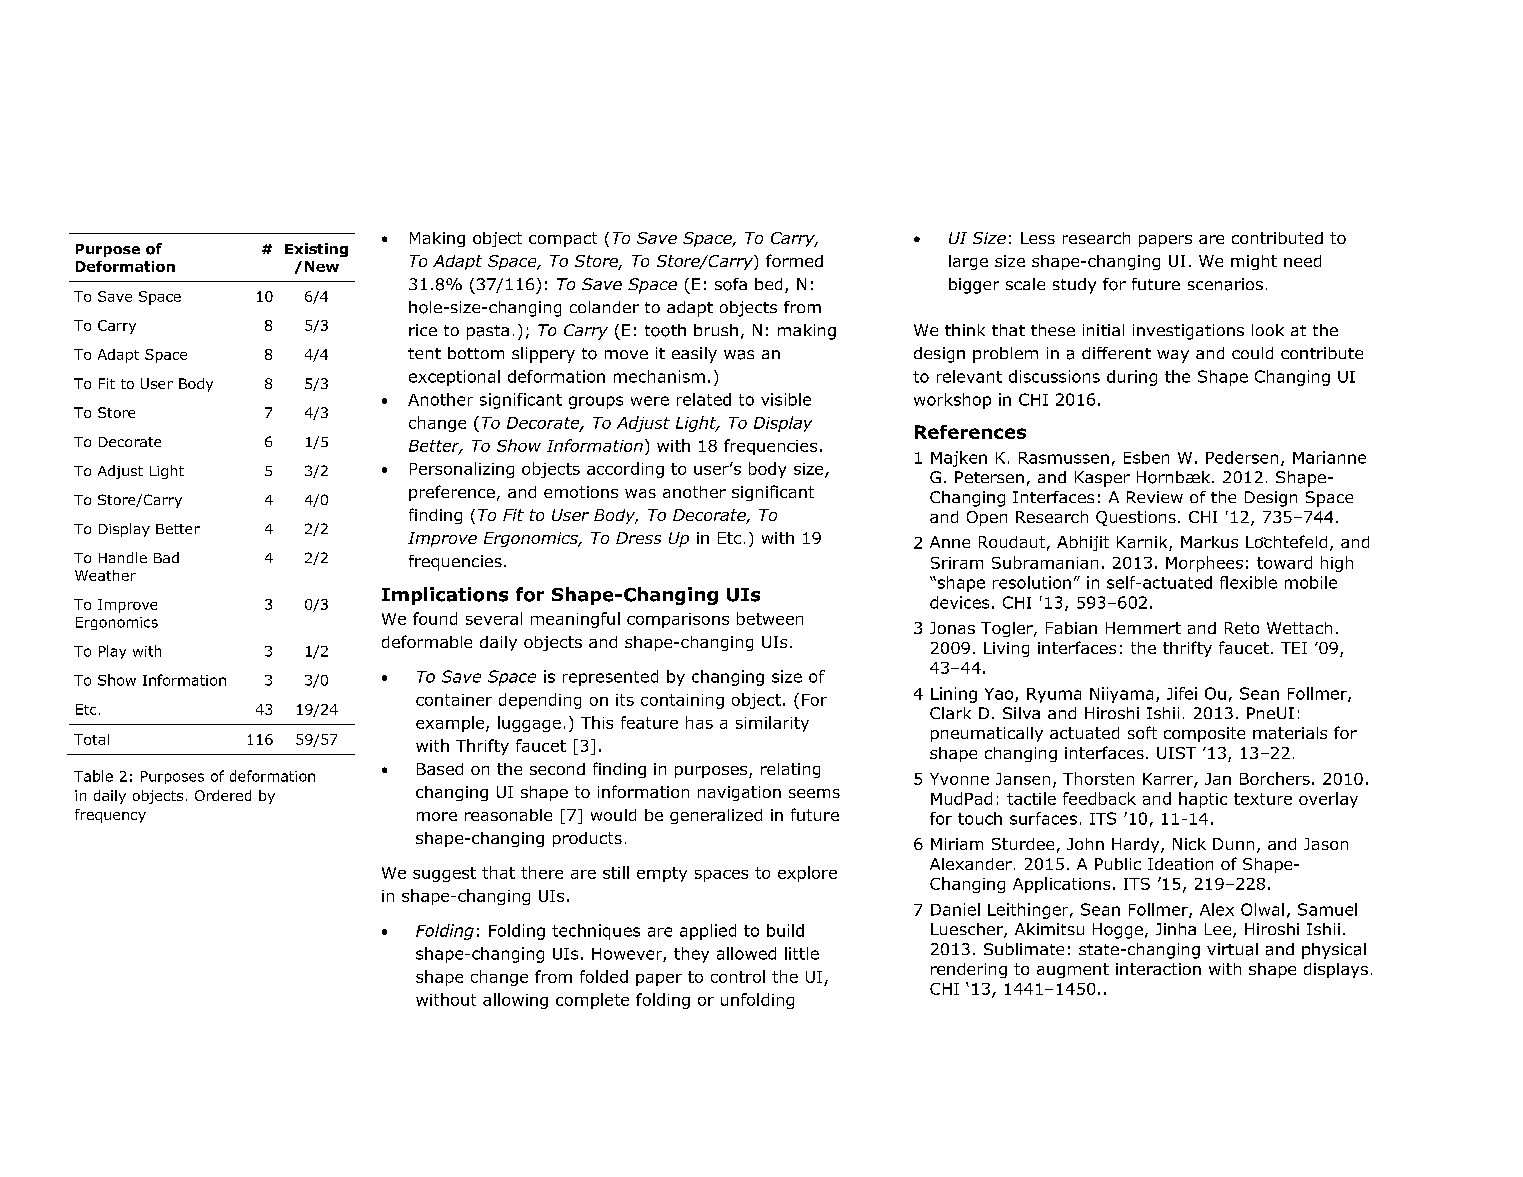  What do you see at coordinates (731, 284) in the screenshot?
I see `sofa` at bounding box center [731, 284].
